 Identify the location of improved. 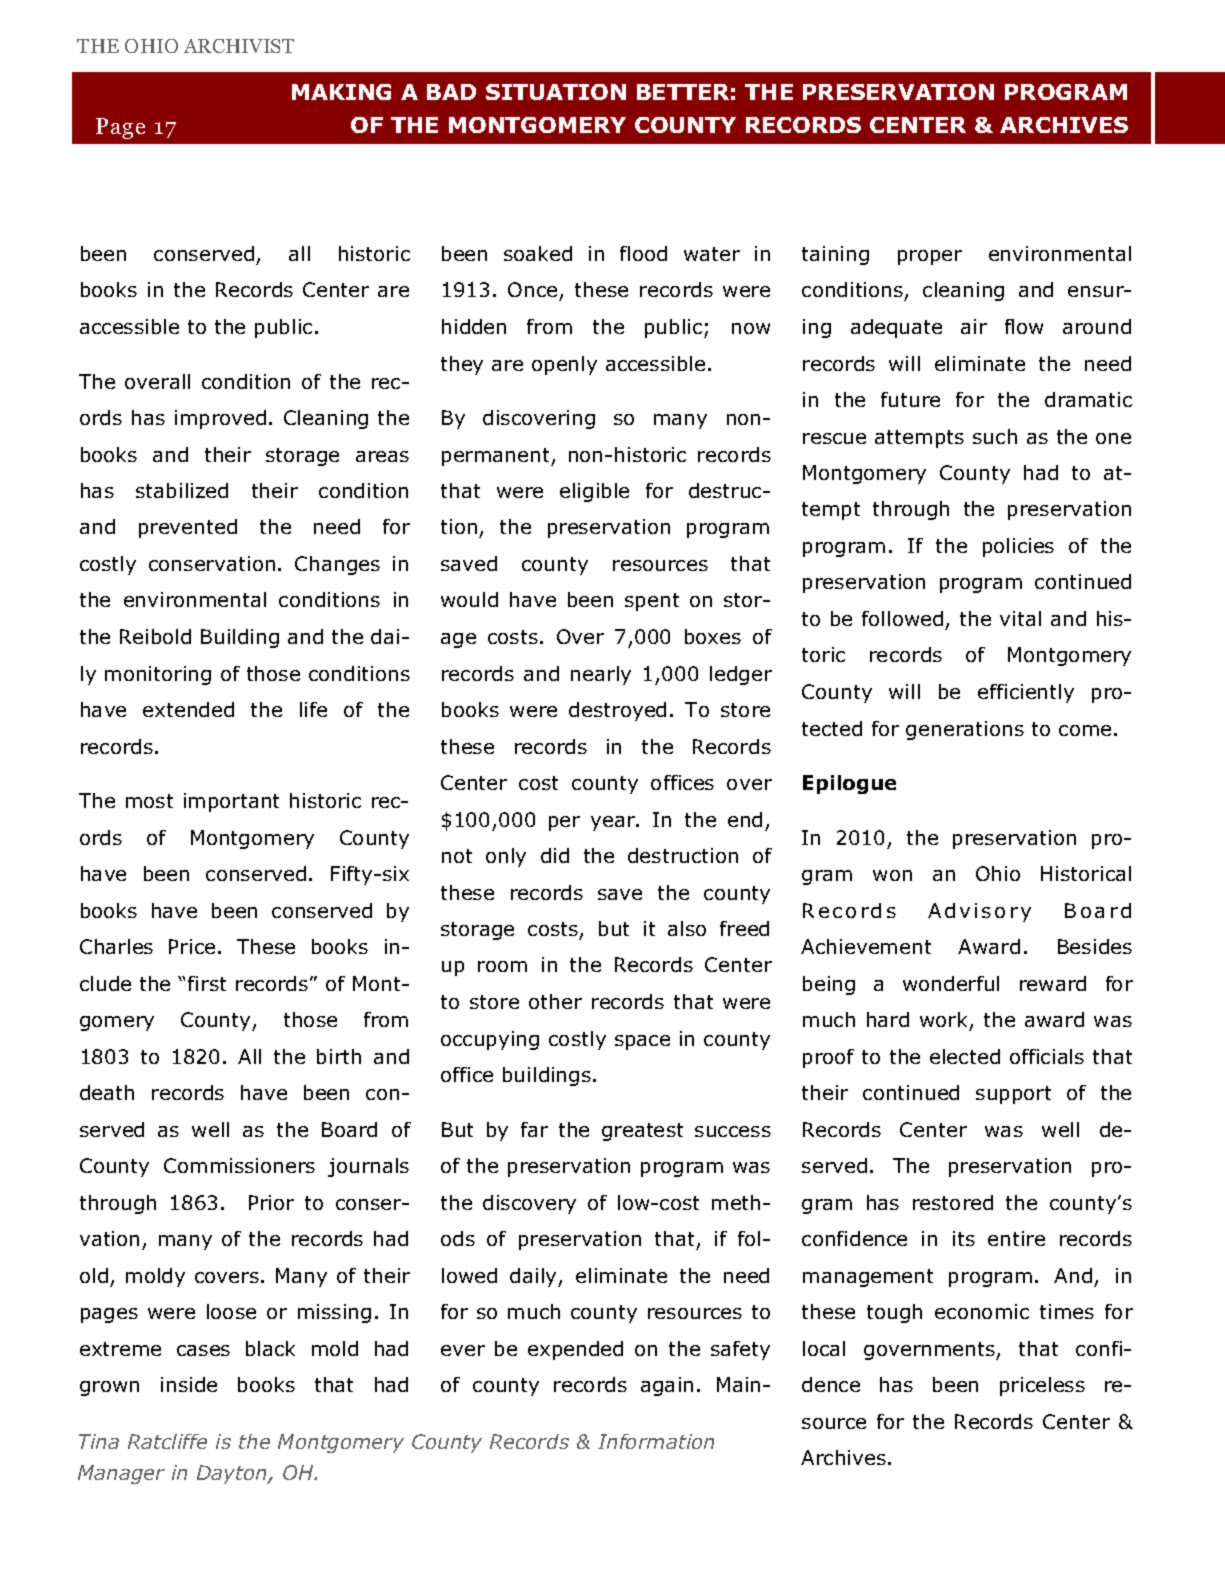
(220, 419).
